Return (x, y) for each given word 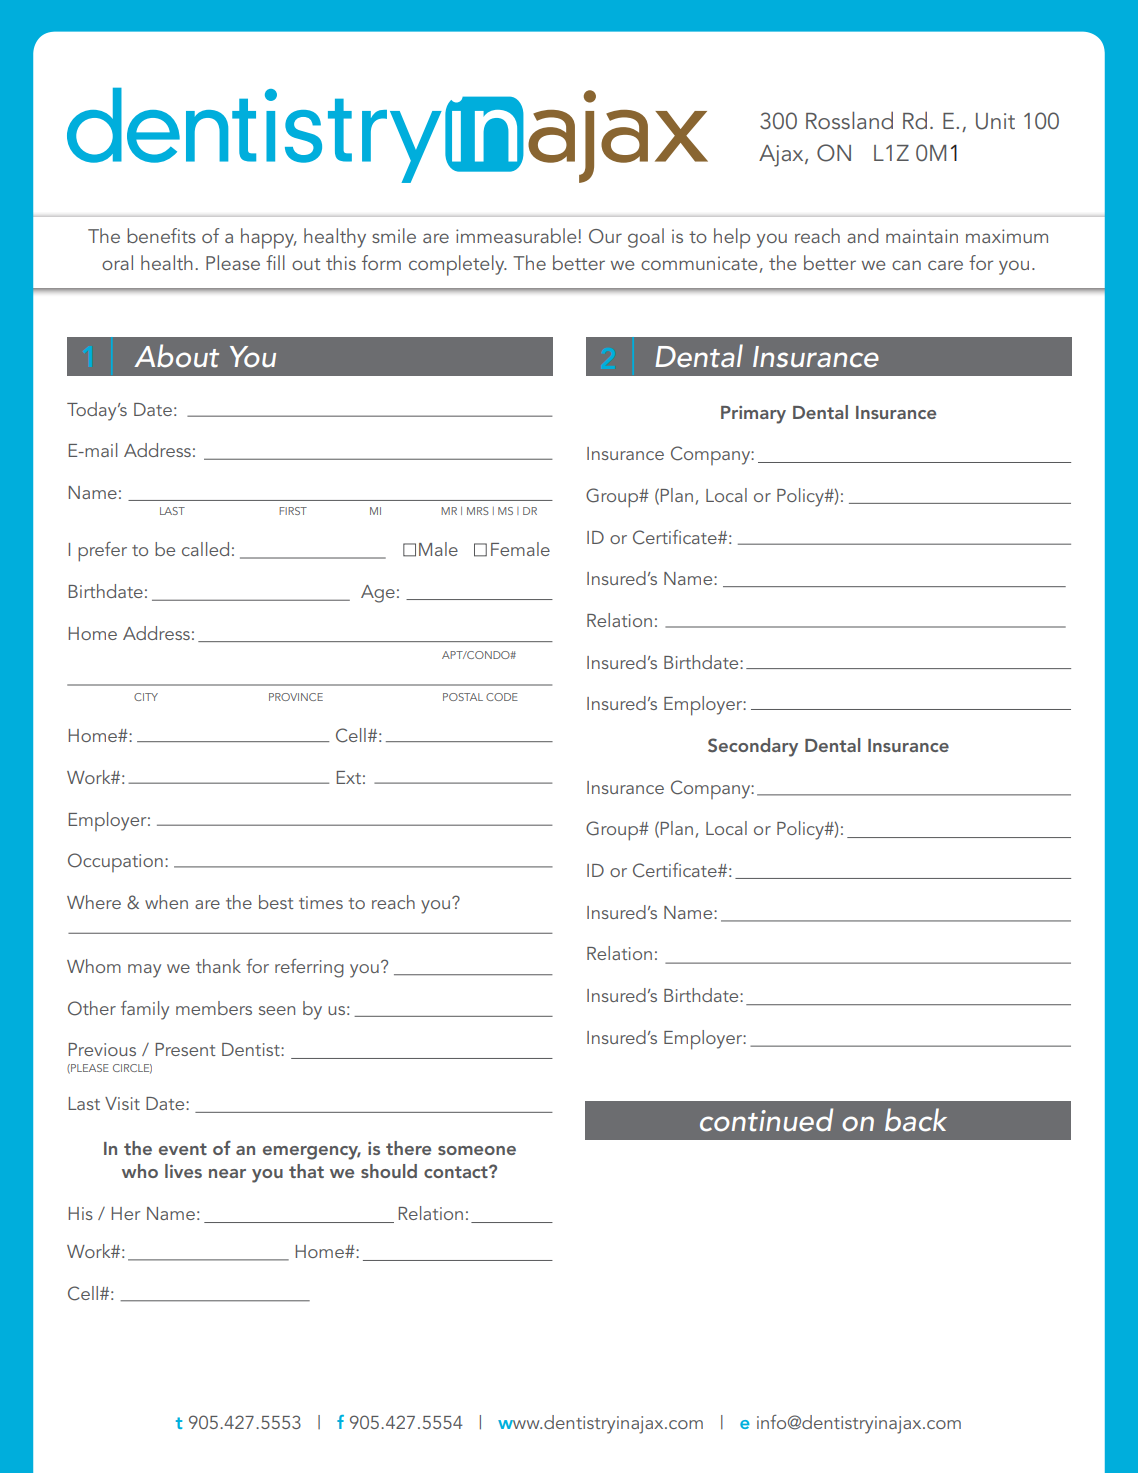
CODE (502, 697)
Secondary (753, 747)
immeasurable (516, 235)
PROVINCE (296, 697)
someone (477, 1150)
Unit (995, 121)
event (183, 1149)
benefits (161, 235)
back (916, 1120)
